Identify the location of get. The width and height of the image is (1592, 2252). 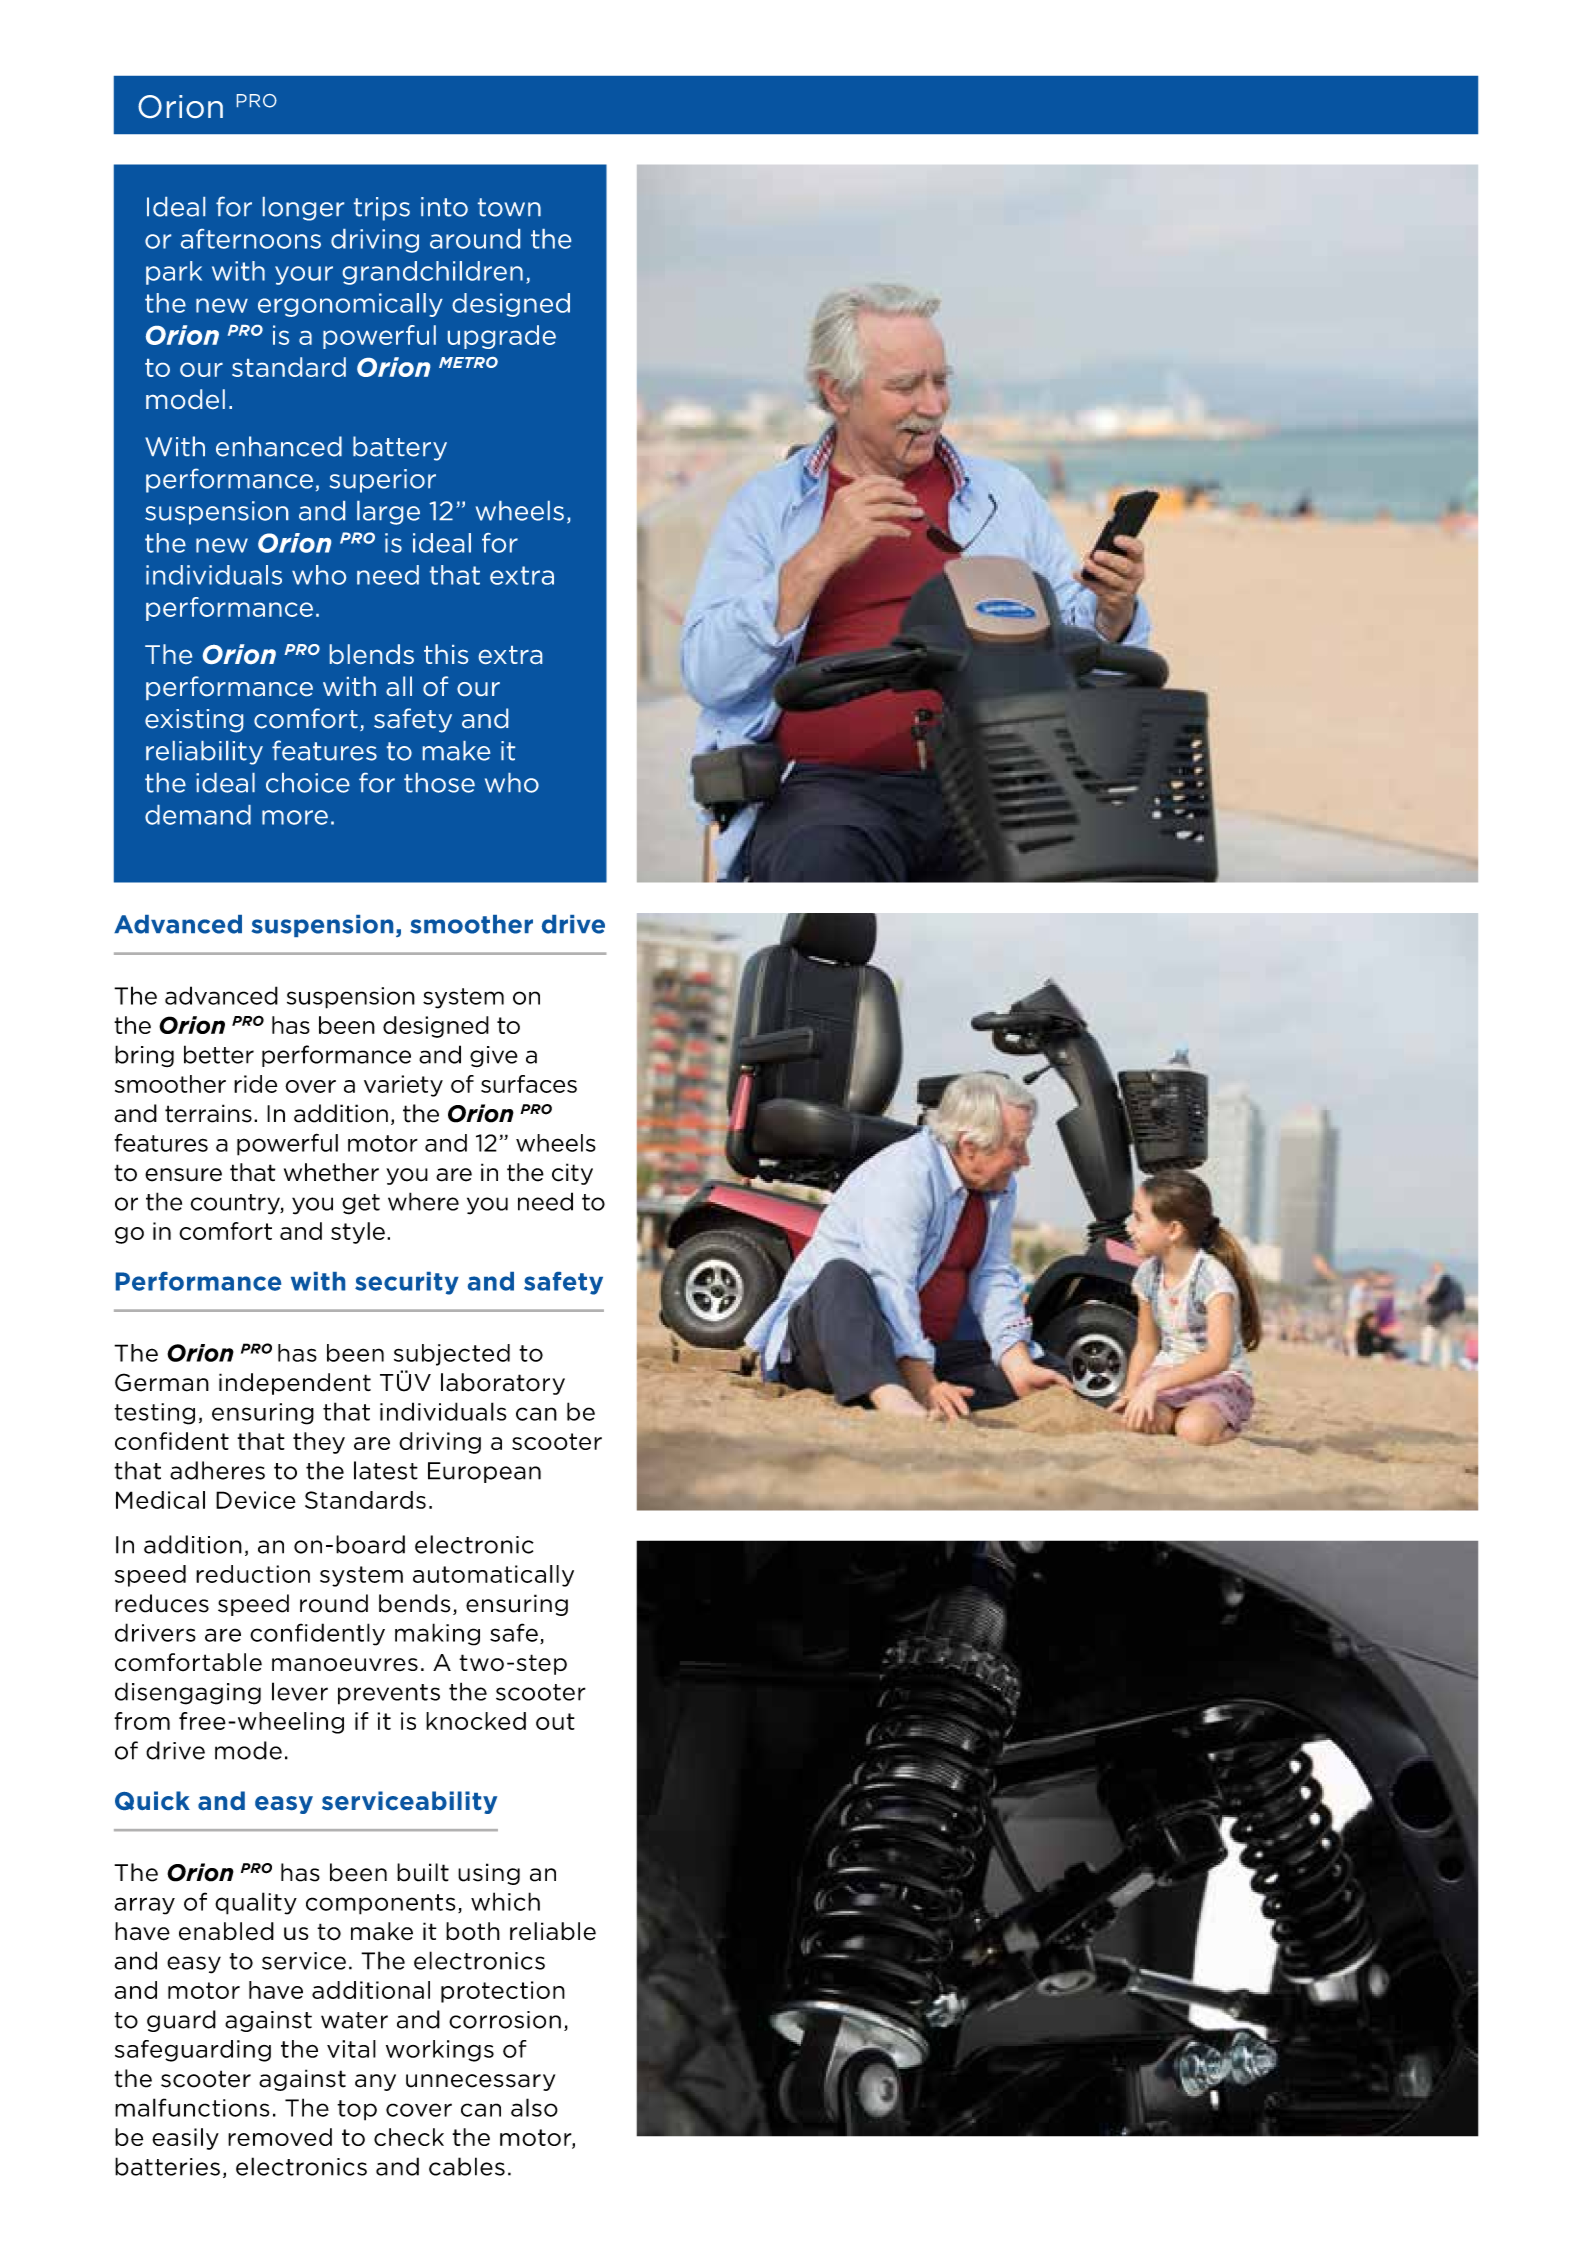
(361, 1204).
